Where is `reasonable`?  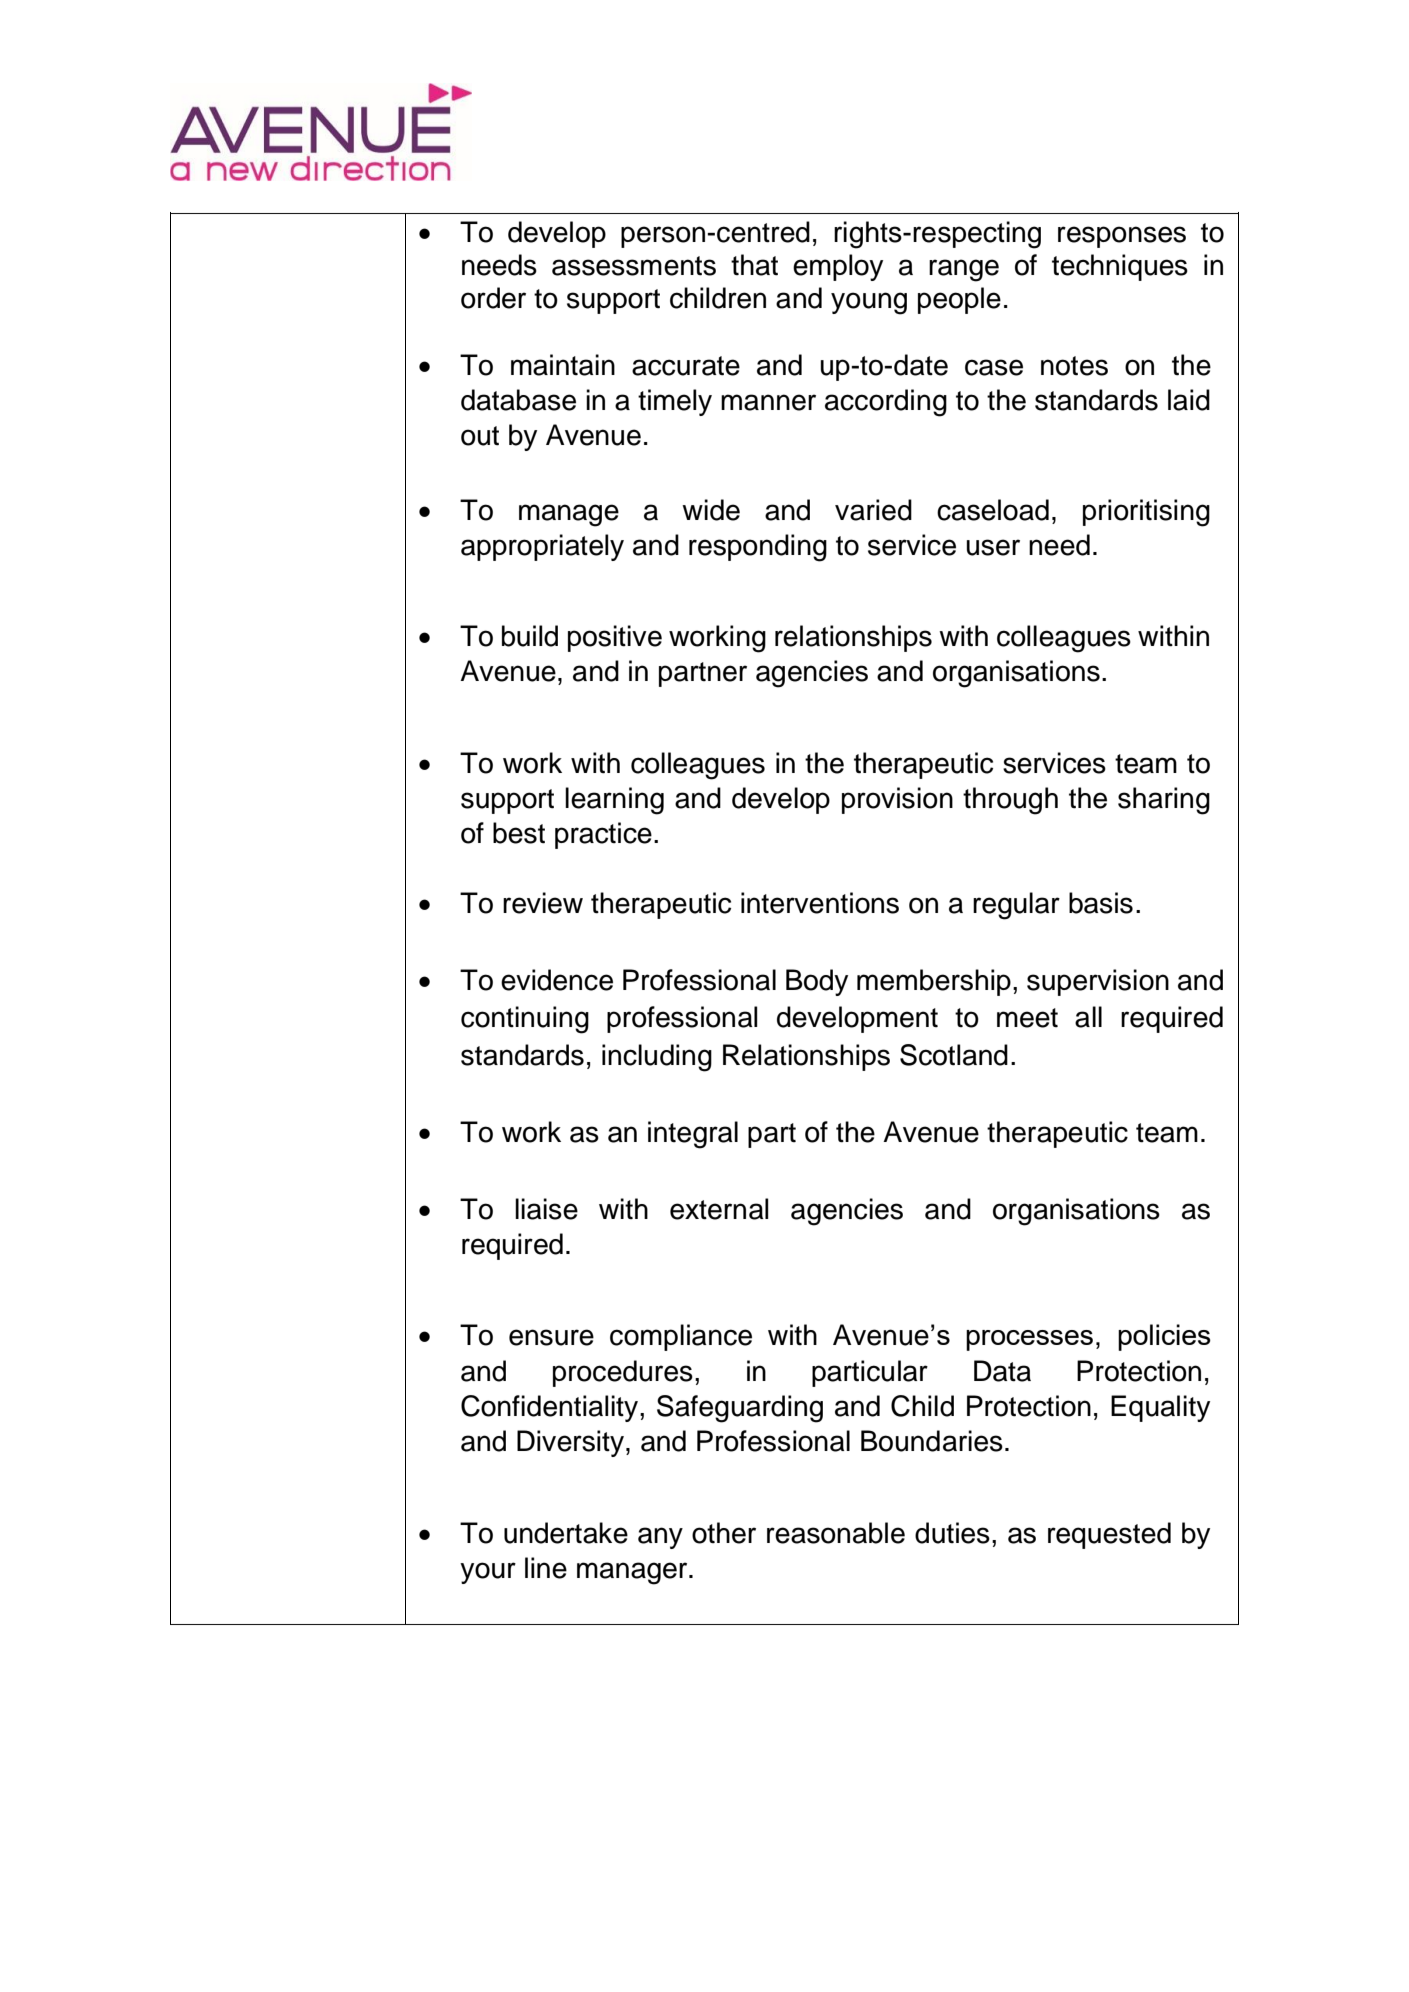
reasonable is located at coordinates (836, 1533).
